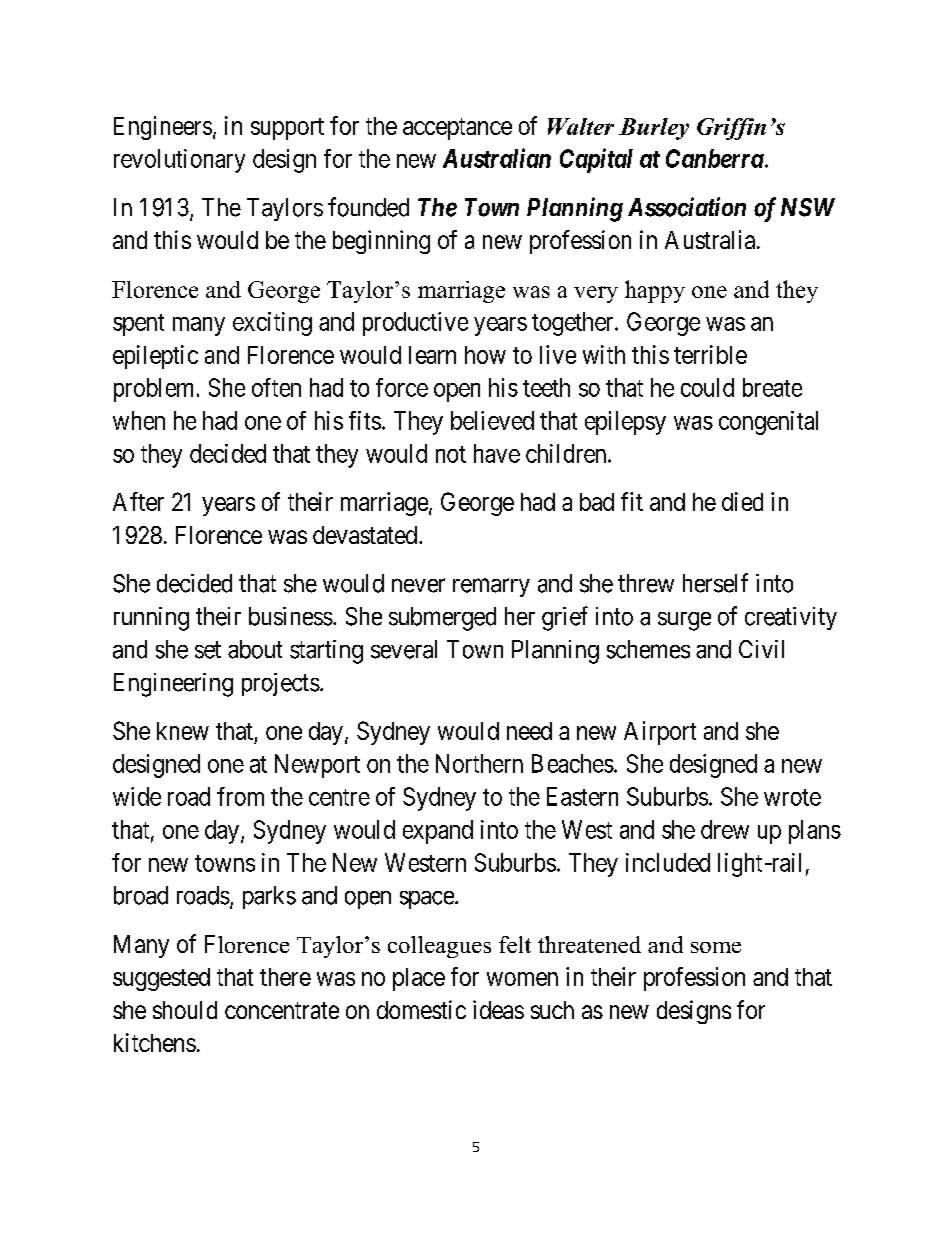 The height and width of the image is (1233, 952). Describe the element at coordinates (151, 619) in the image. I see `running` at that location.
